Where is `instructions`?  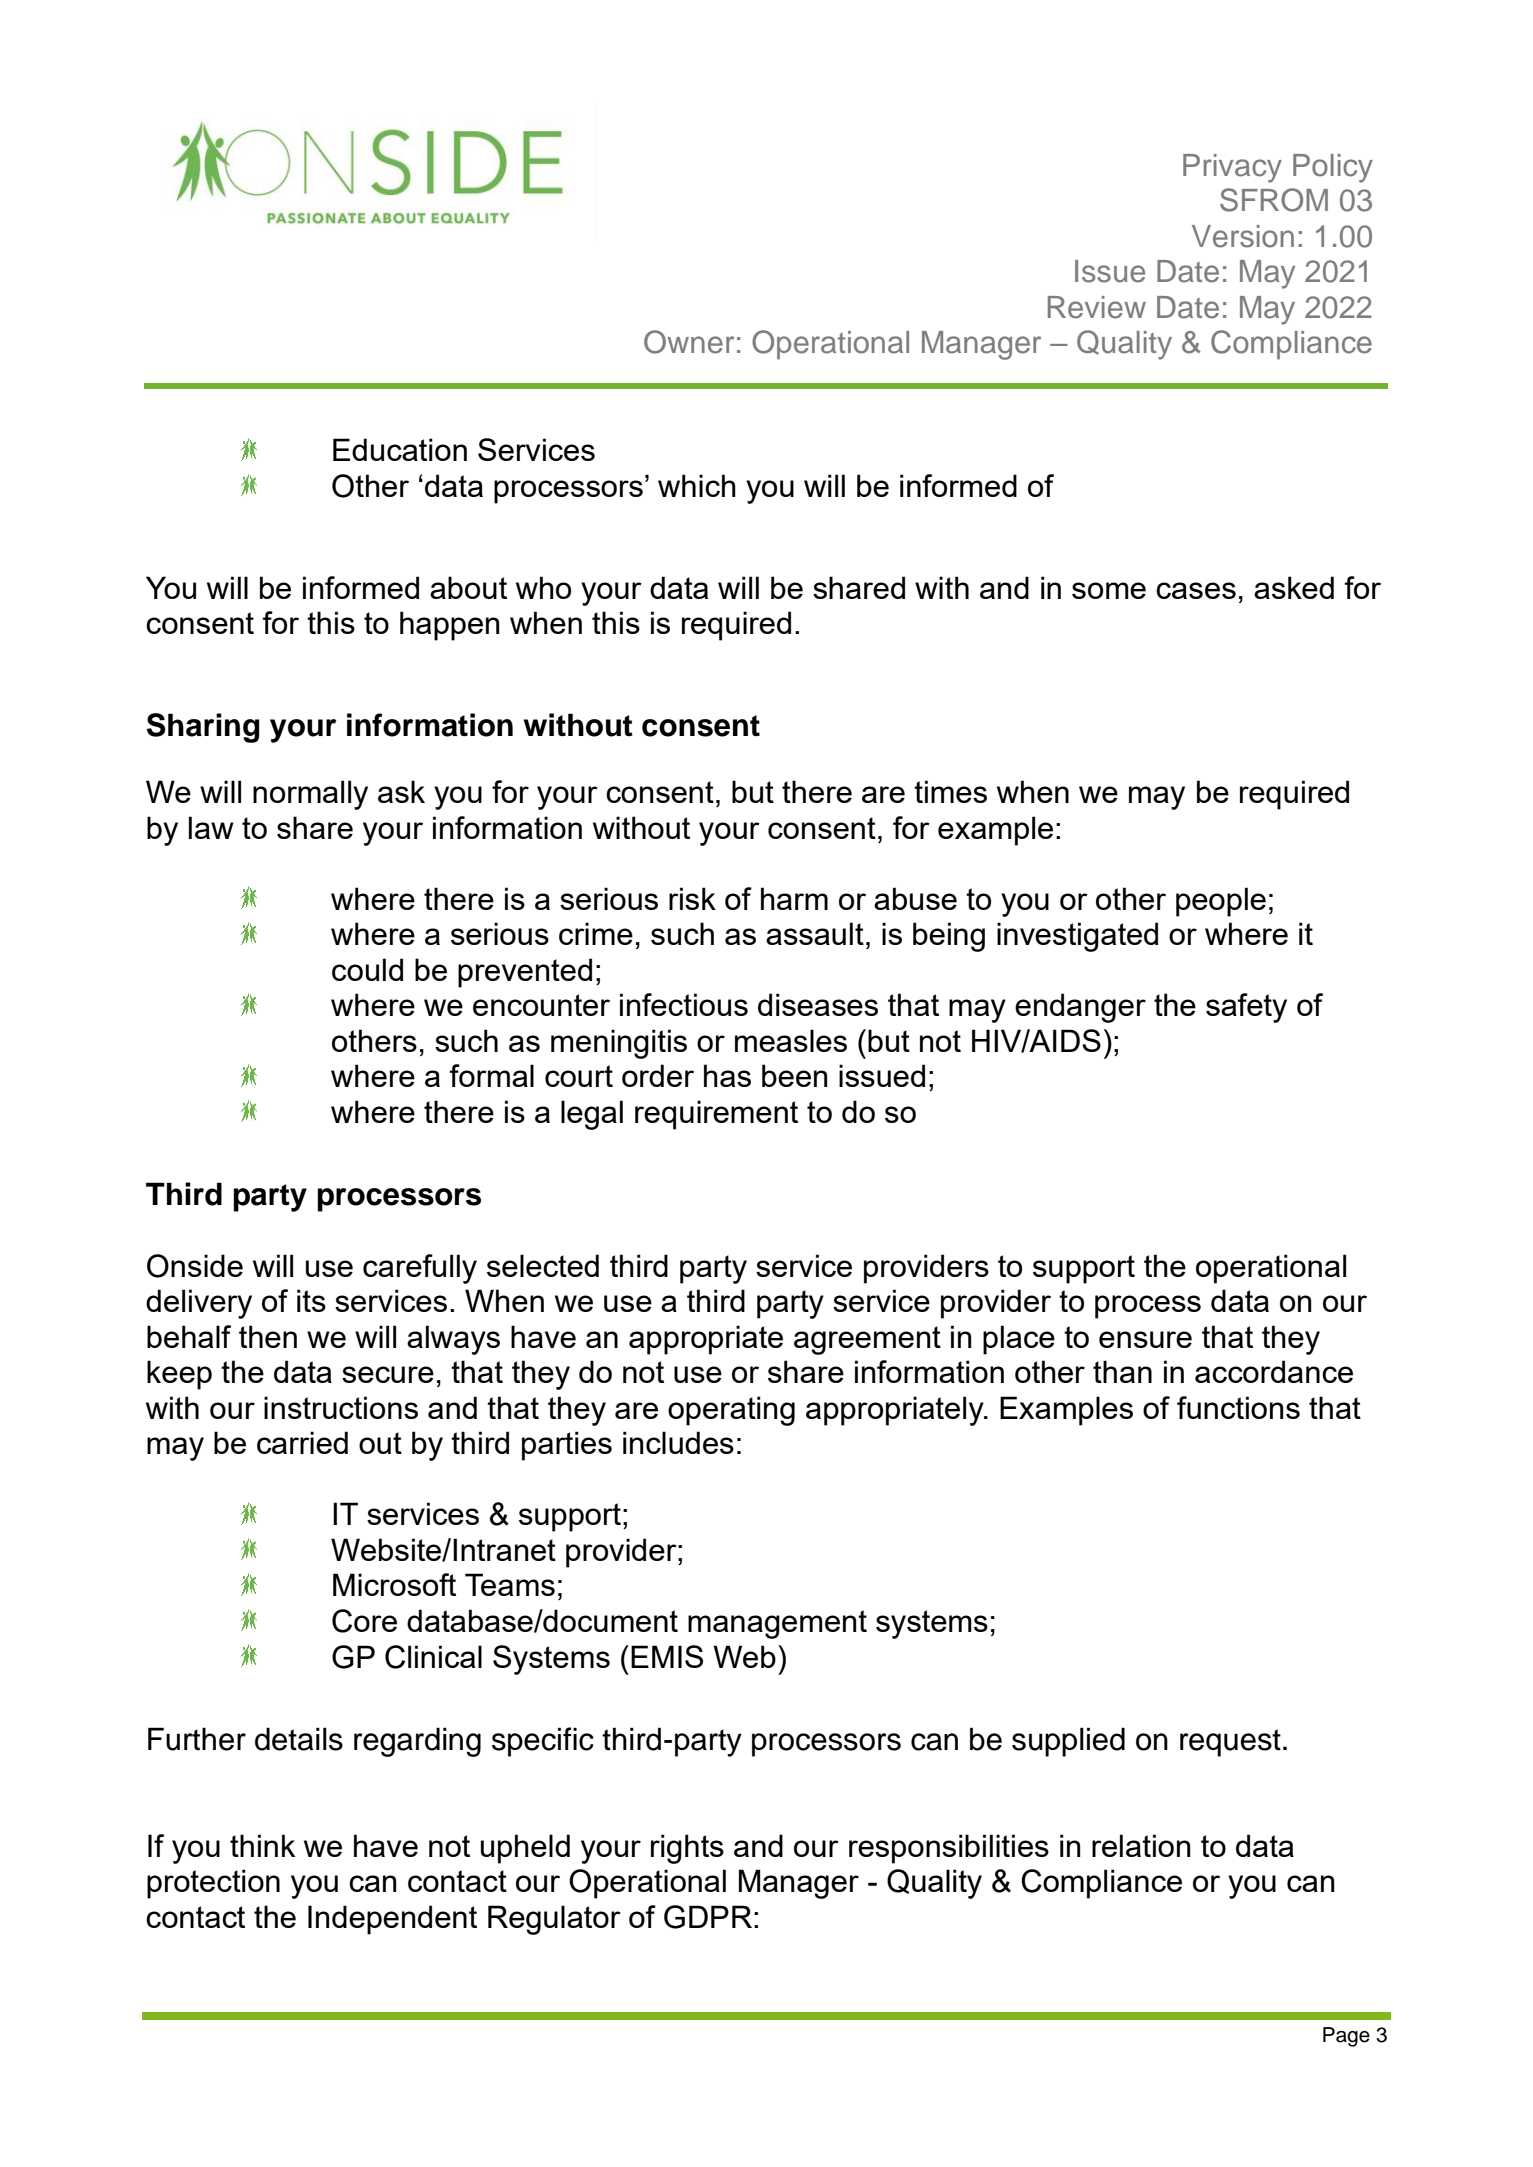
instructions is located at coordinates (341, 1407).
